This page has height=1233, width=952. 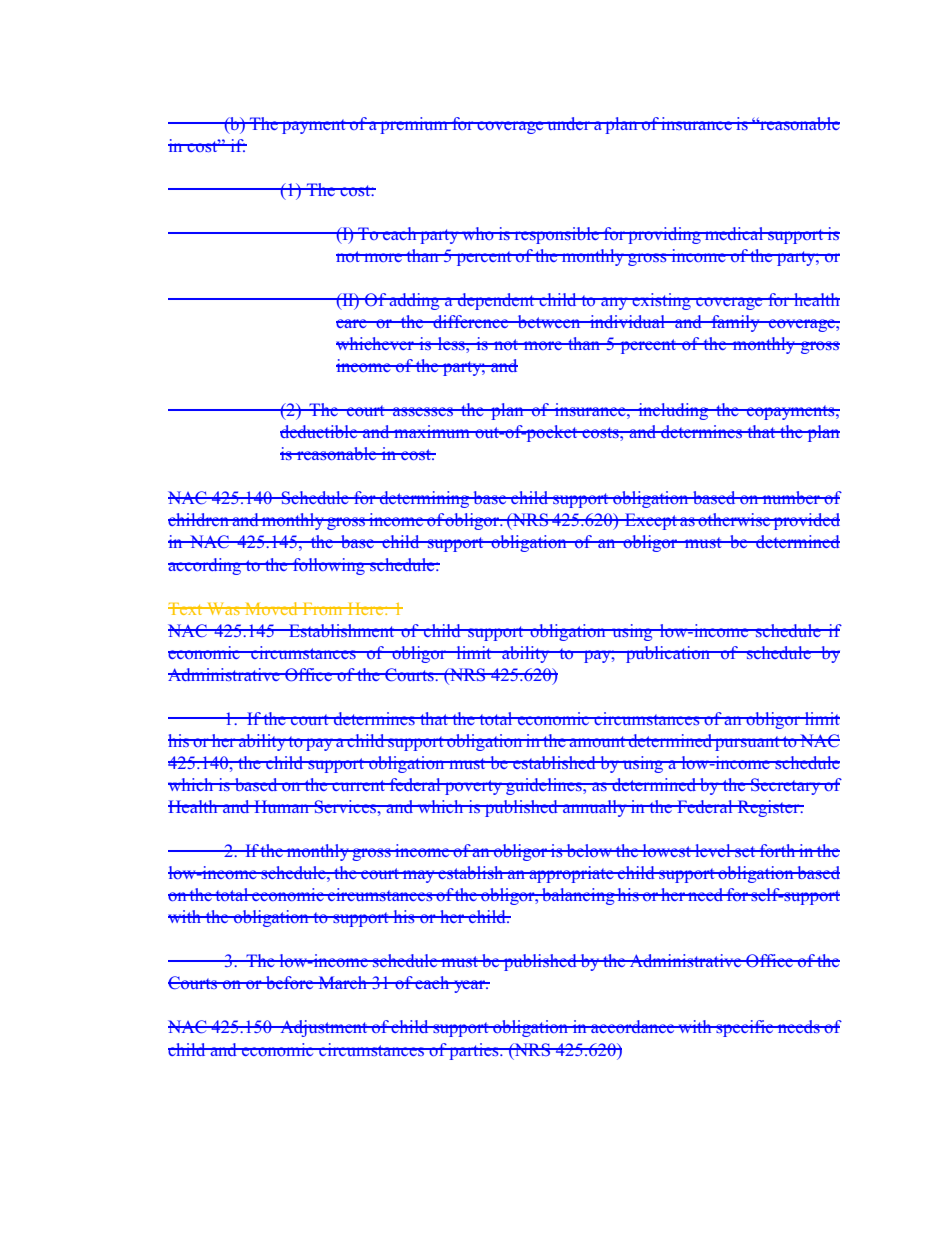 I want to click on accordance, so click(x=633, y=1026).
